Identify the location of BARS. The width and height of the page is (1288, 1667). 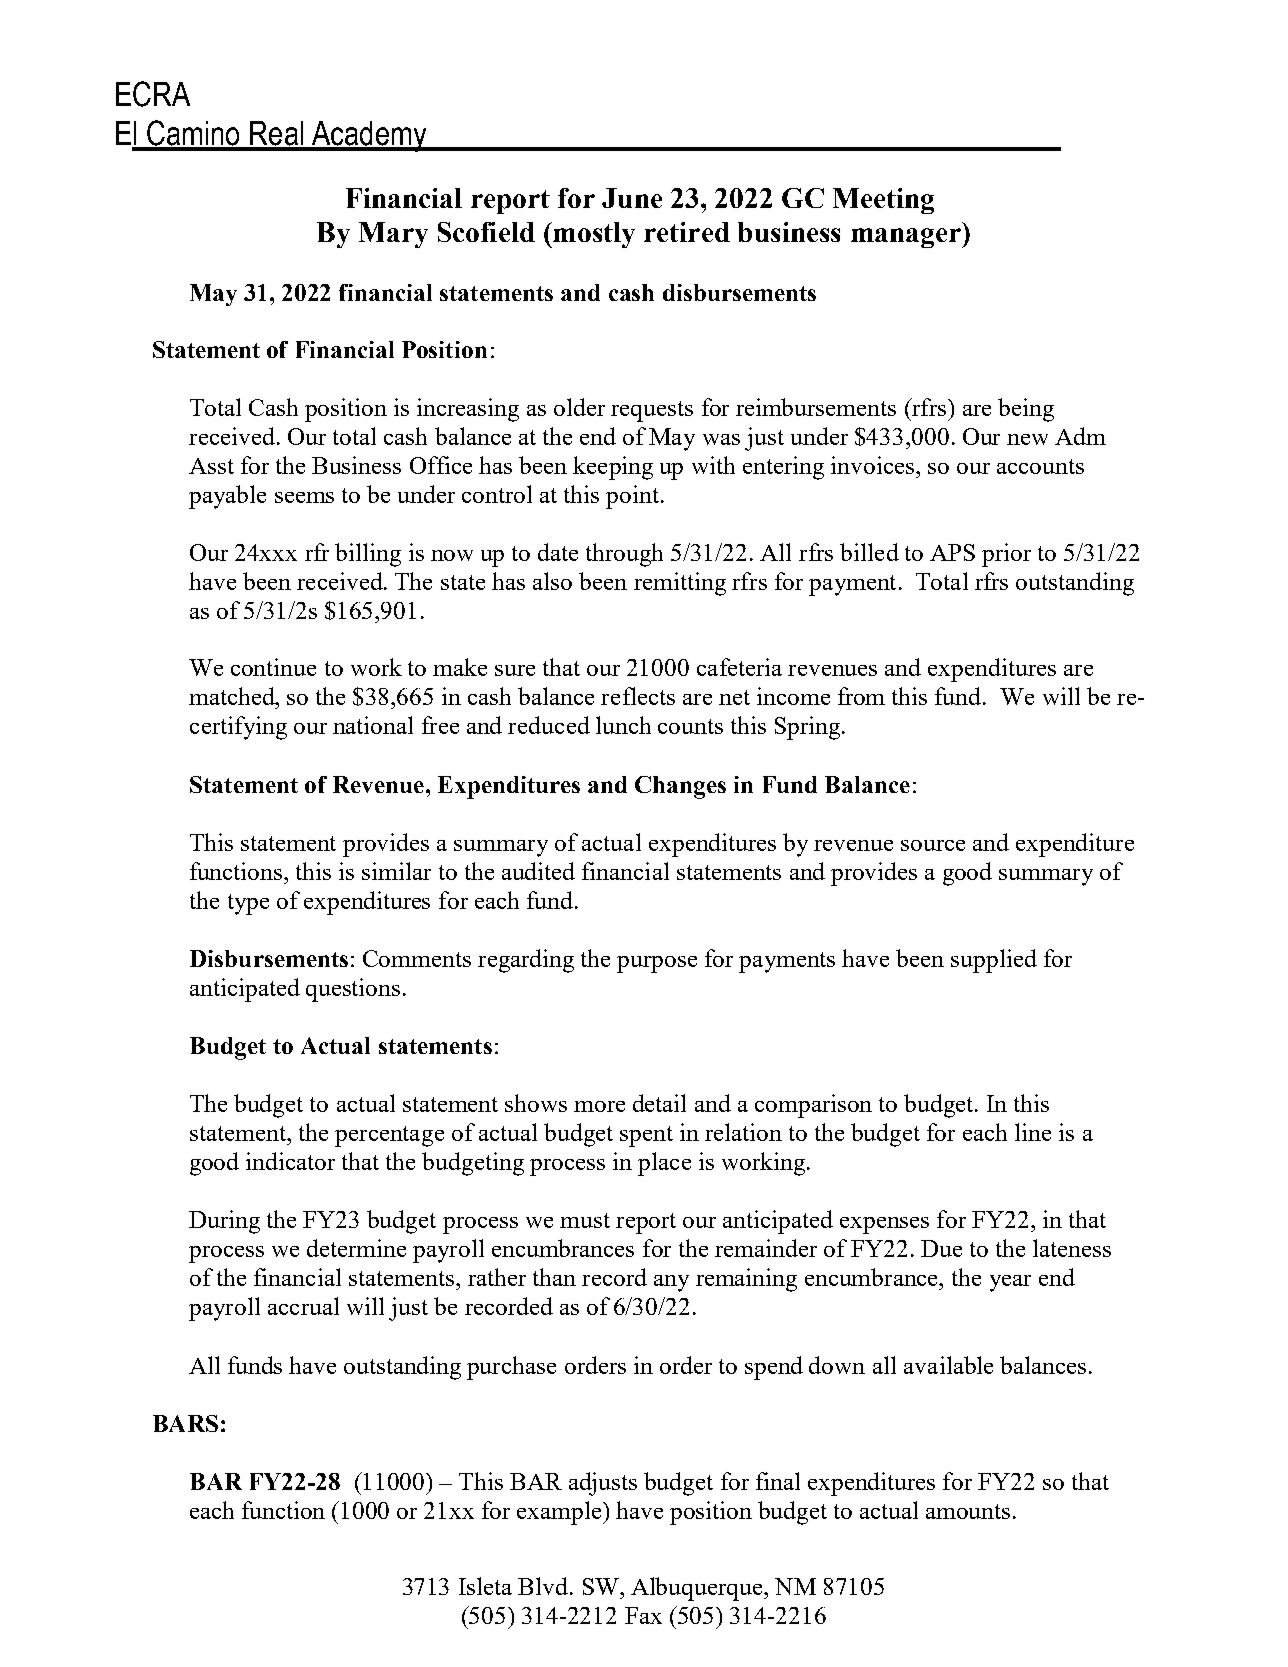
(185, 1423).
